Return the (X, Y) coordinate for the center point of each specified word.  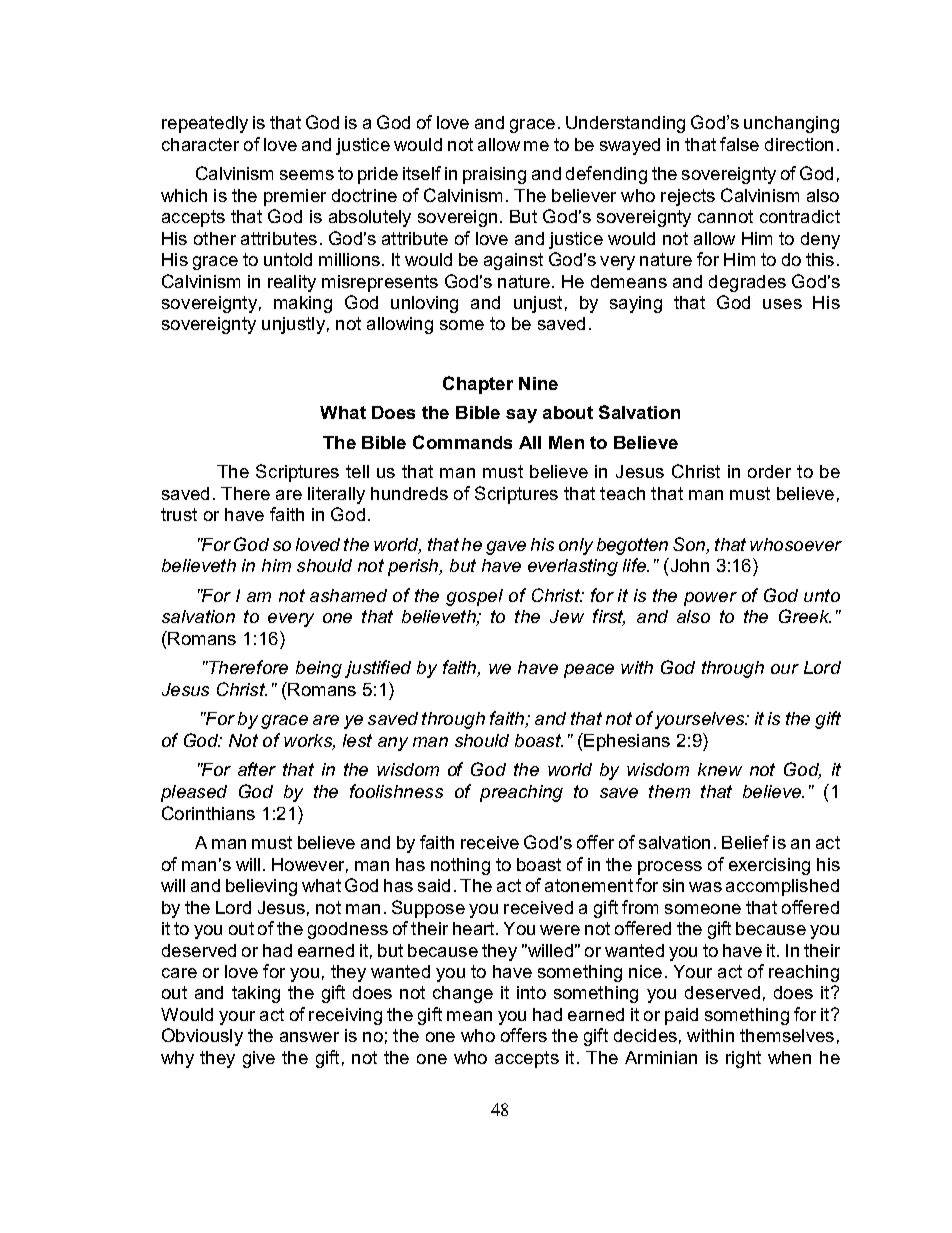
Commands (462, 442)
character (200, 144)
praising (494, 175)
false (739, 144)
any (393, 744)
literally (336, 495)
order (769, 471)
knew (720, 769)
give (259, 1059)
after (257, 769)
